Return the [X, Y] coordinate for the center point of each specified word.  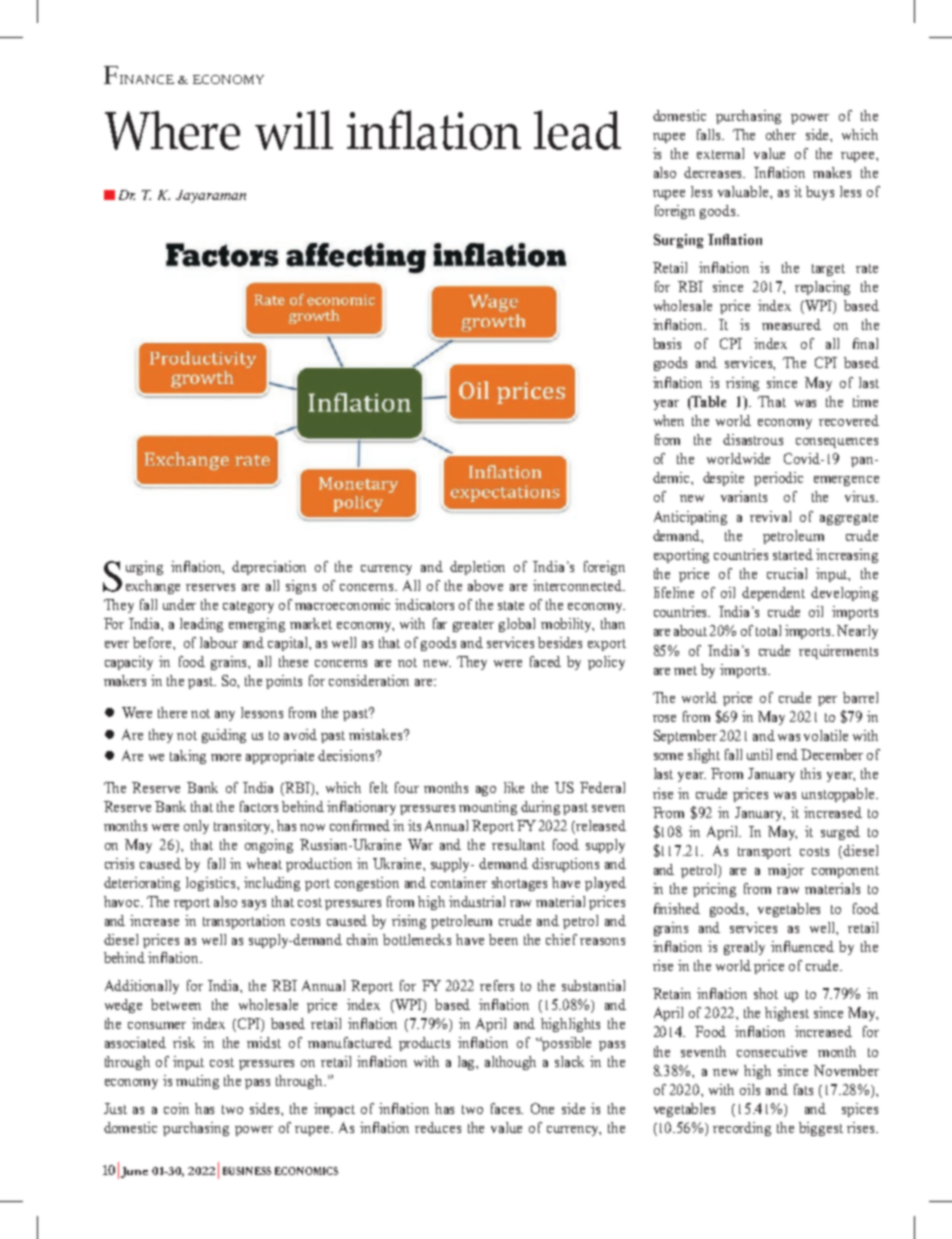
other [781, 134]
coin [176, 1108]
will [294, 130]
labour [219, 642]
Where [172, 130]
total [768, 630]
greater [473, 626]
